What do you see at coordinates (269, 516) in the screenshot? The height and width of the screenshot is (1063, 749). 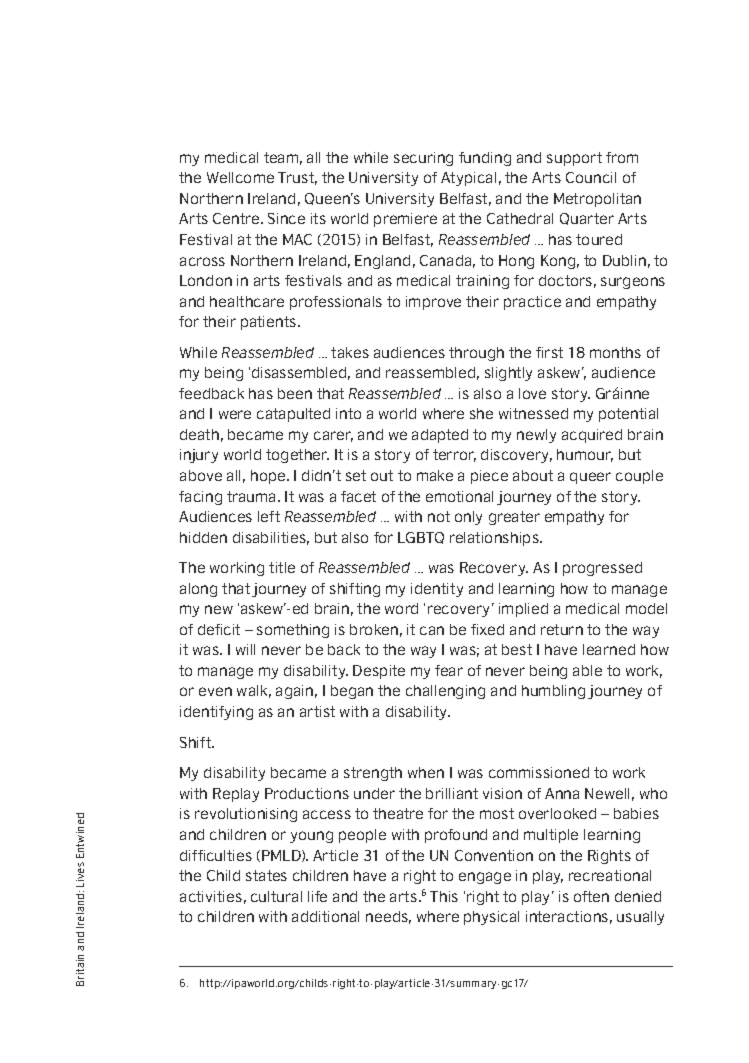 I see `left` at bounding box center [269, 516].
